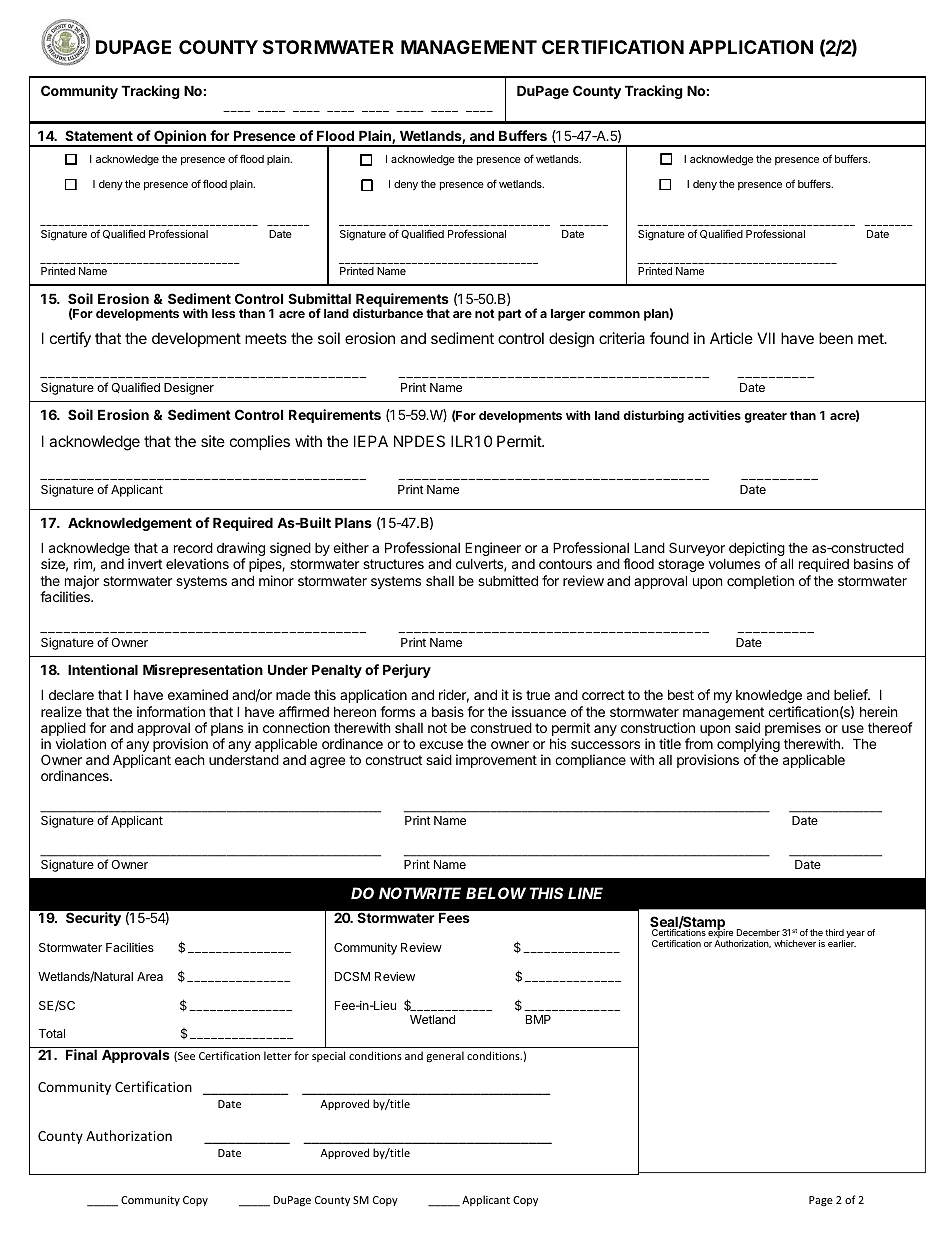 This screenshot has width=952, height=1233. I want to click on disturbance, so click(388, 313).
